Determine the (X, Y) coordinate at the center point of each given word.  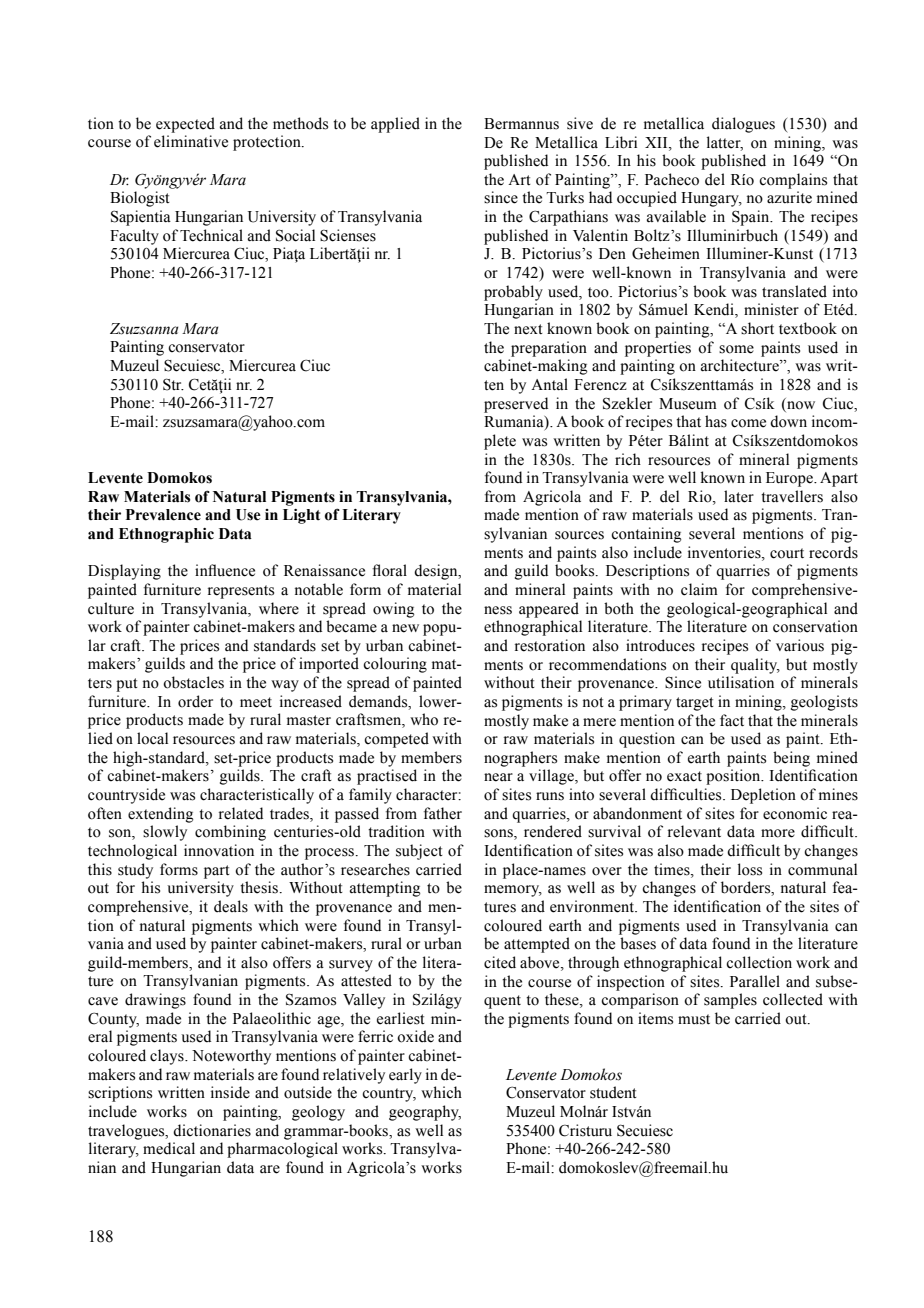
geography (425, 1113)
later (739, 496)
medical (169, 1148)
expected (185, 125)
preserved (516, 405)
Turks (565, 197)
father (443, 813)
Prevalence (163, 515)
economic (795, 813)
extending (161, 815)
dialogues (743, 125)
